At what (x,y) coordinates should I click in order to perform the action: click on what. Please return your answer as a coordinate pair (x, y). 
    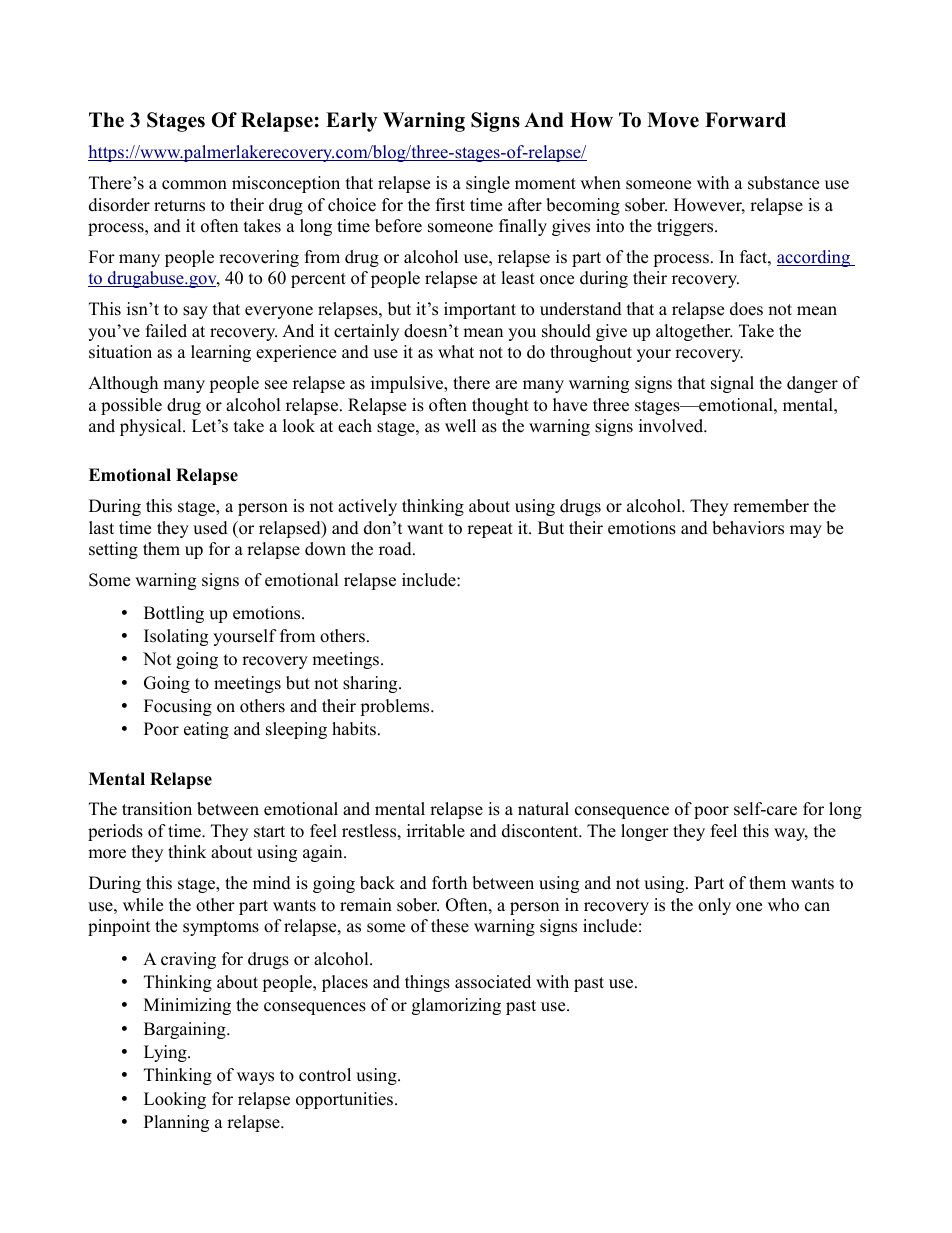
    Looking at the image, I should click on (456, 351).
